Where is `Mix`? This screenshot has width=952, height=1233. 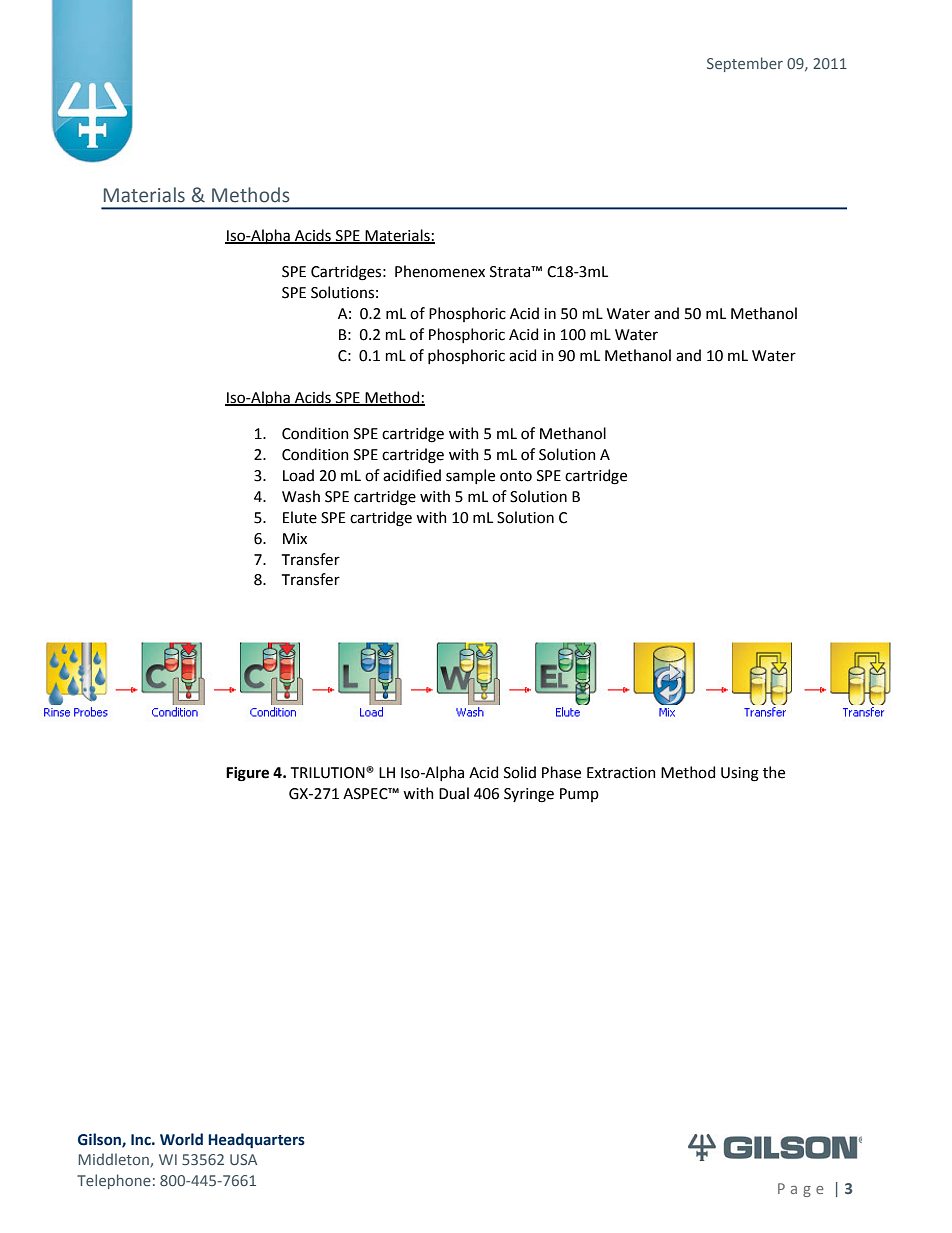 Mix is located at coordinates (295, 538).
